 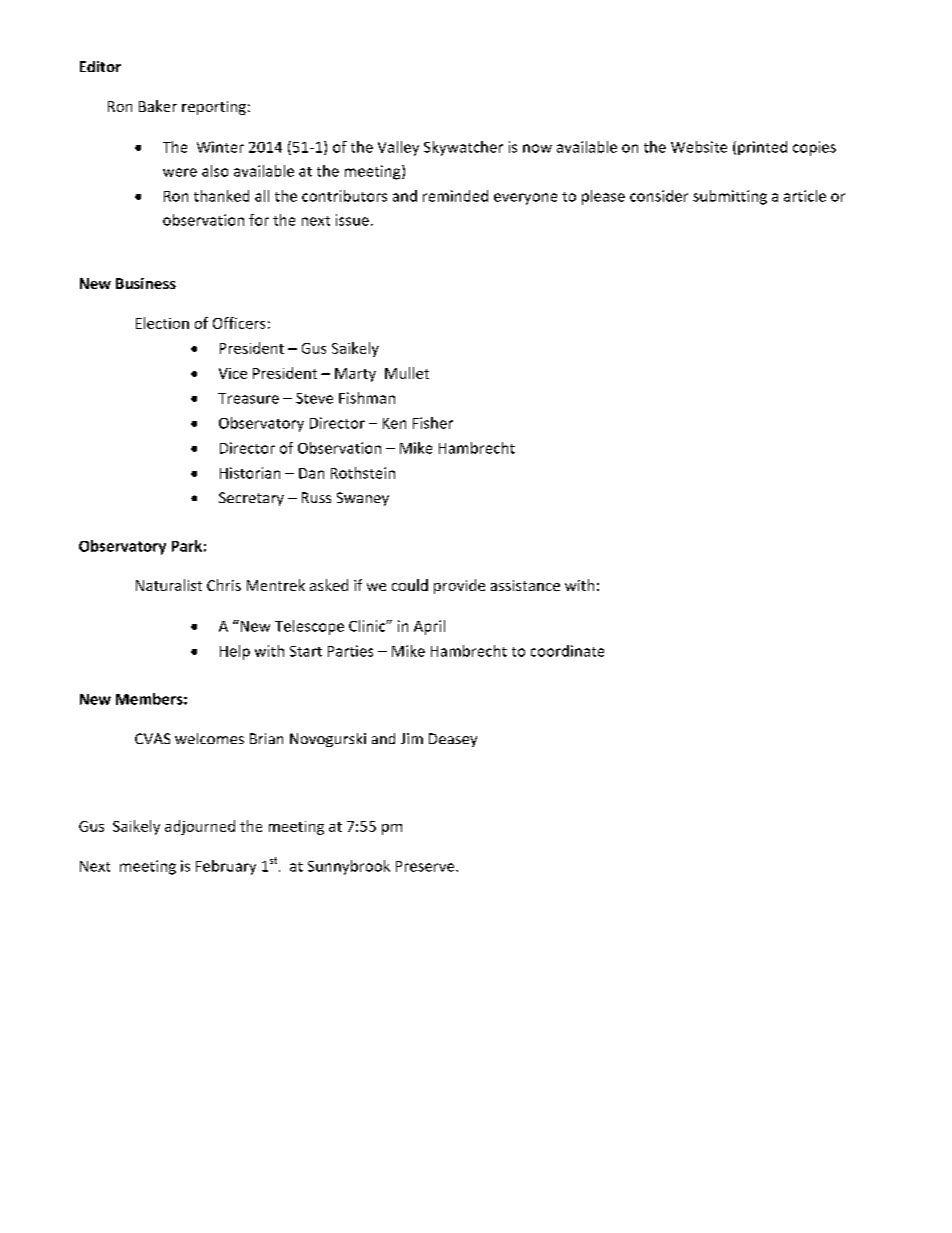 What do you see at coordinates (525, 585) in the screenshot?
I see `assistance` at bounding box center [525, 585].
